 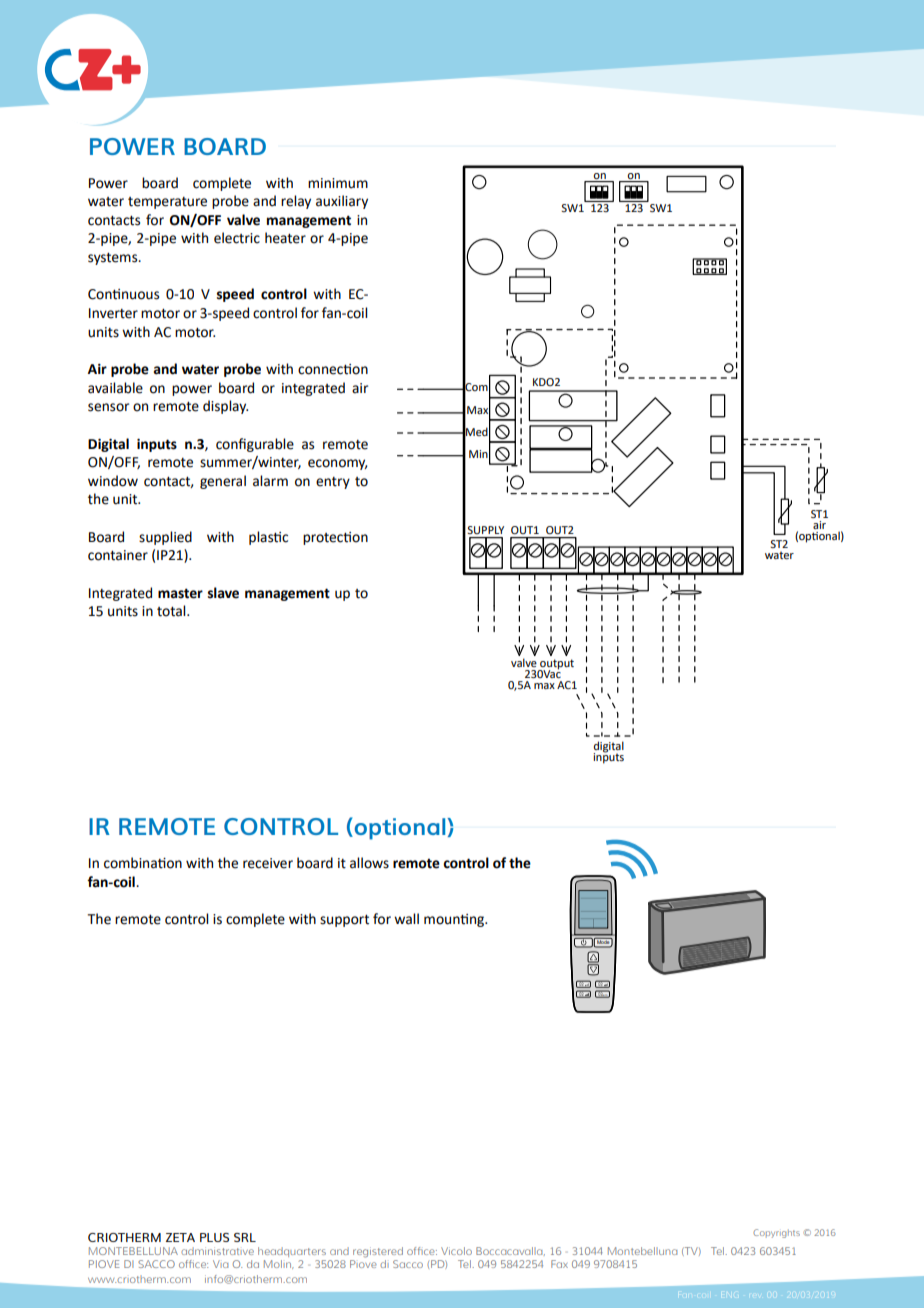 What do you see at coordinates (338, 183) in the page?
I see `minimum` at bounding box center [338, 183].
